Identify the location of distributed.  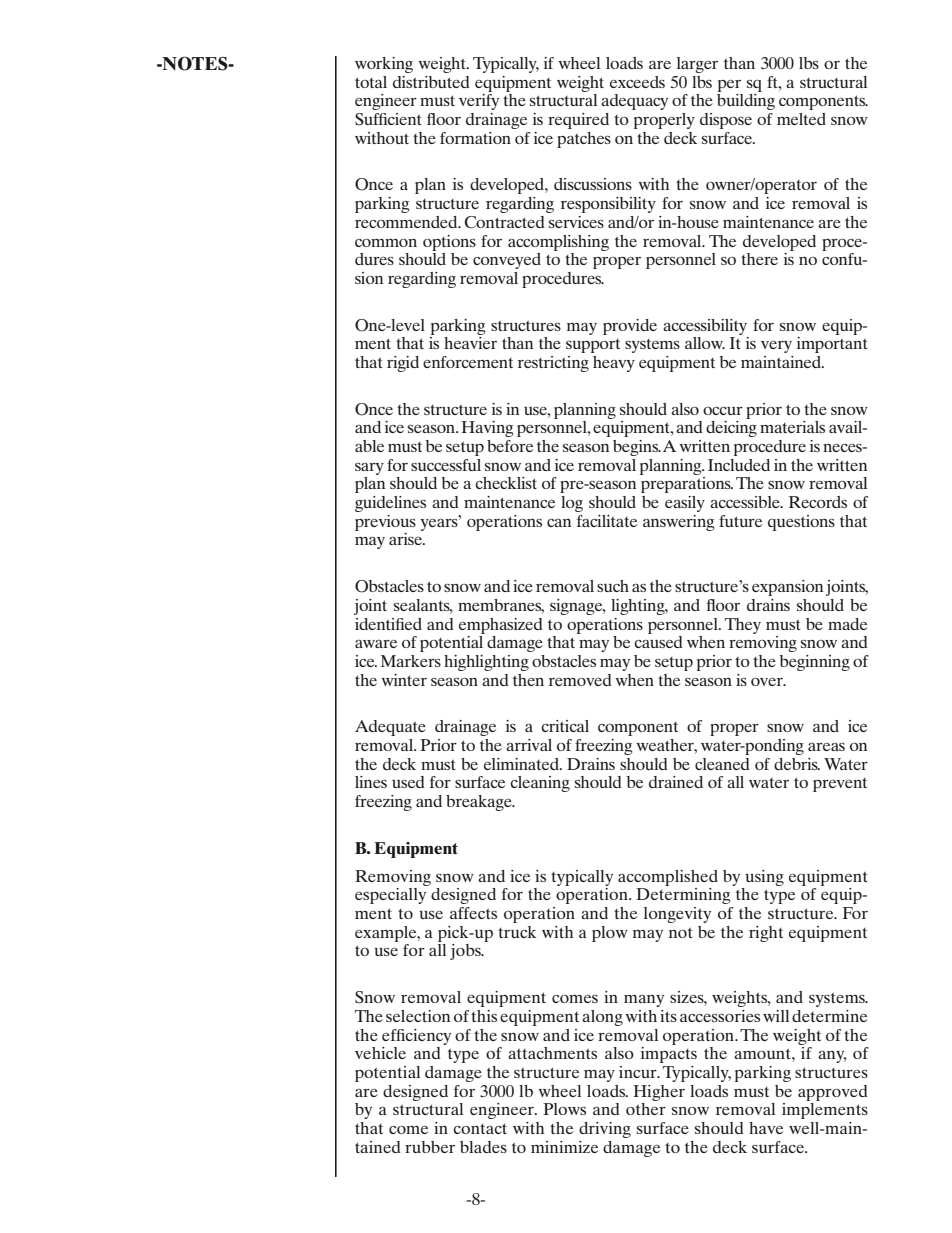
(431, 82).
